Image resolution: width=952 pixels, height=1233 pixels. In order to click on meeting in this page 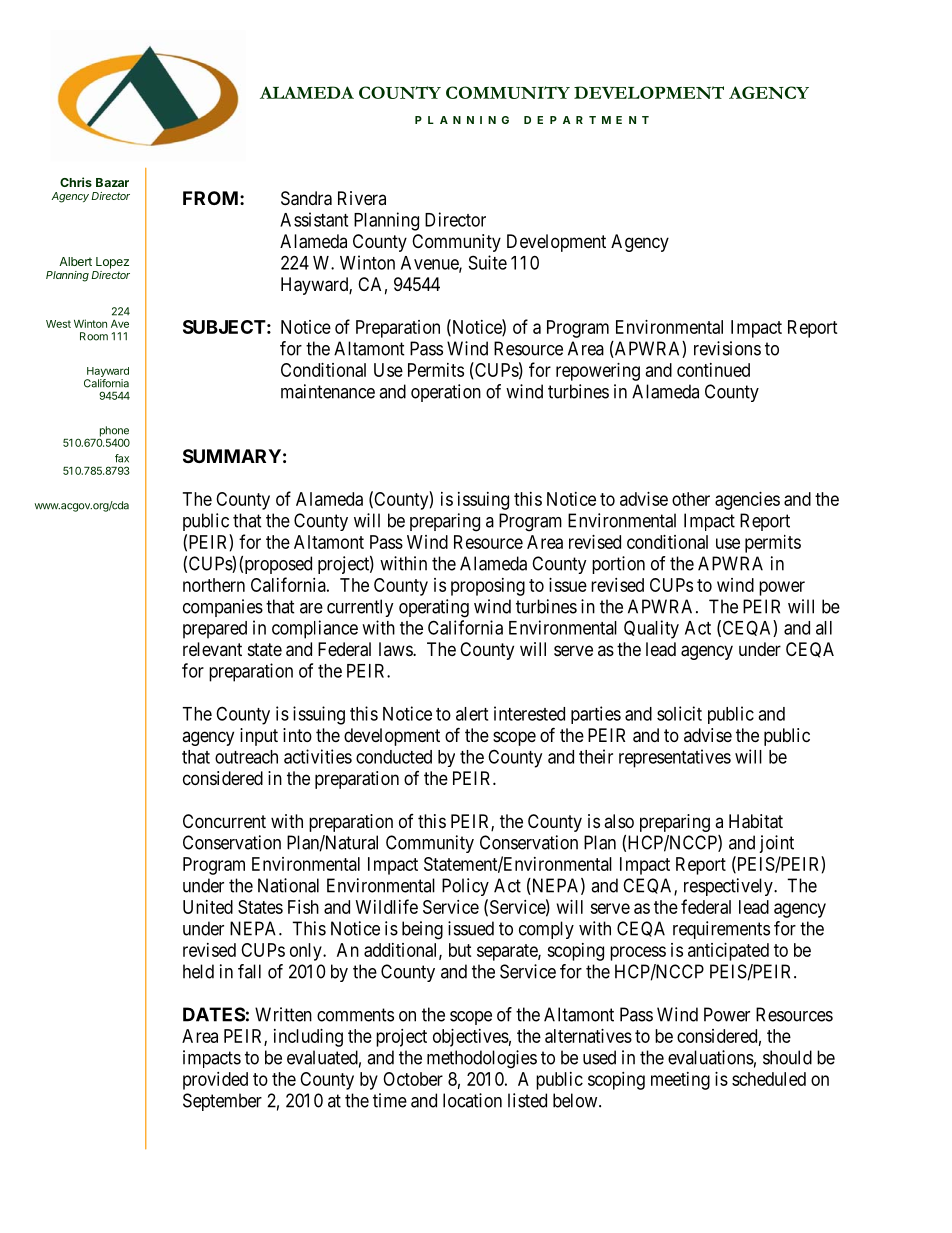, I will do `click(680, 1081)`.
